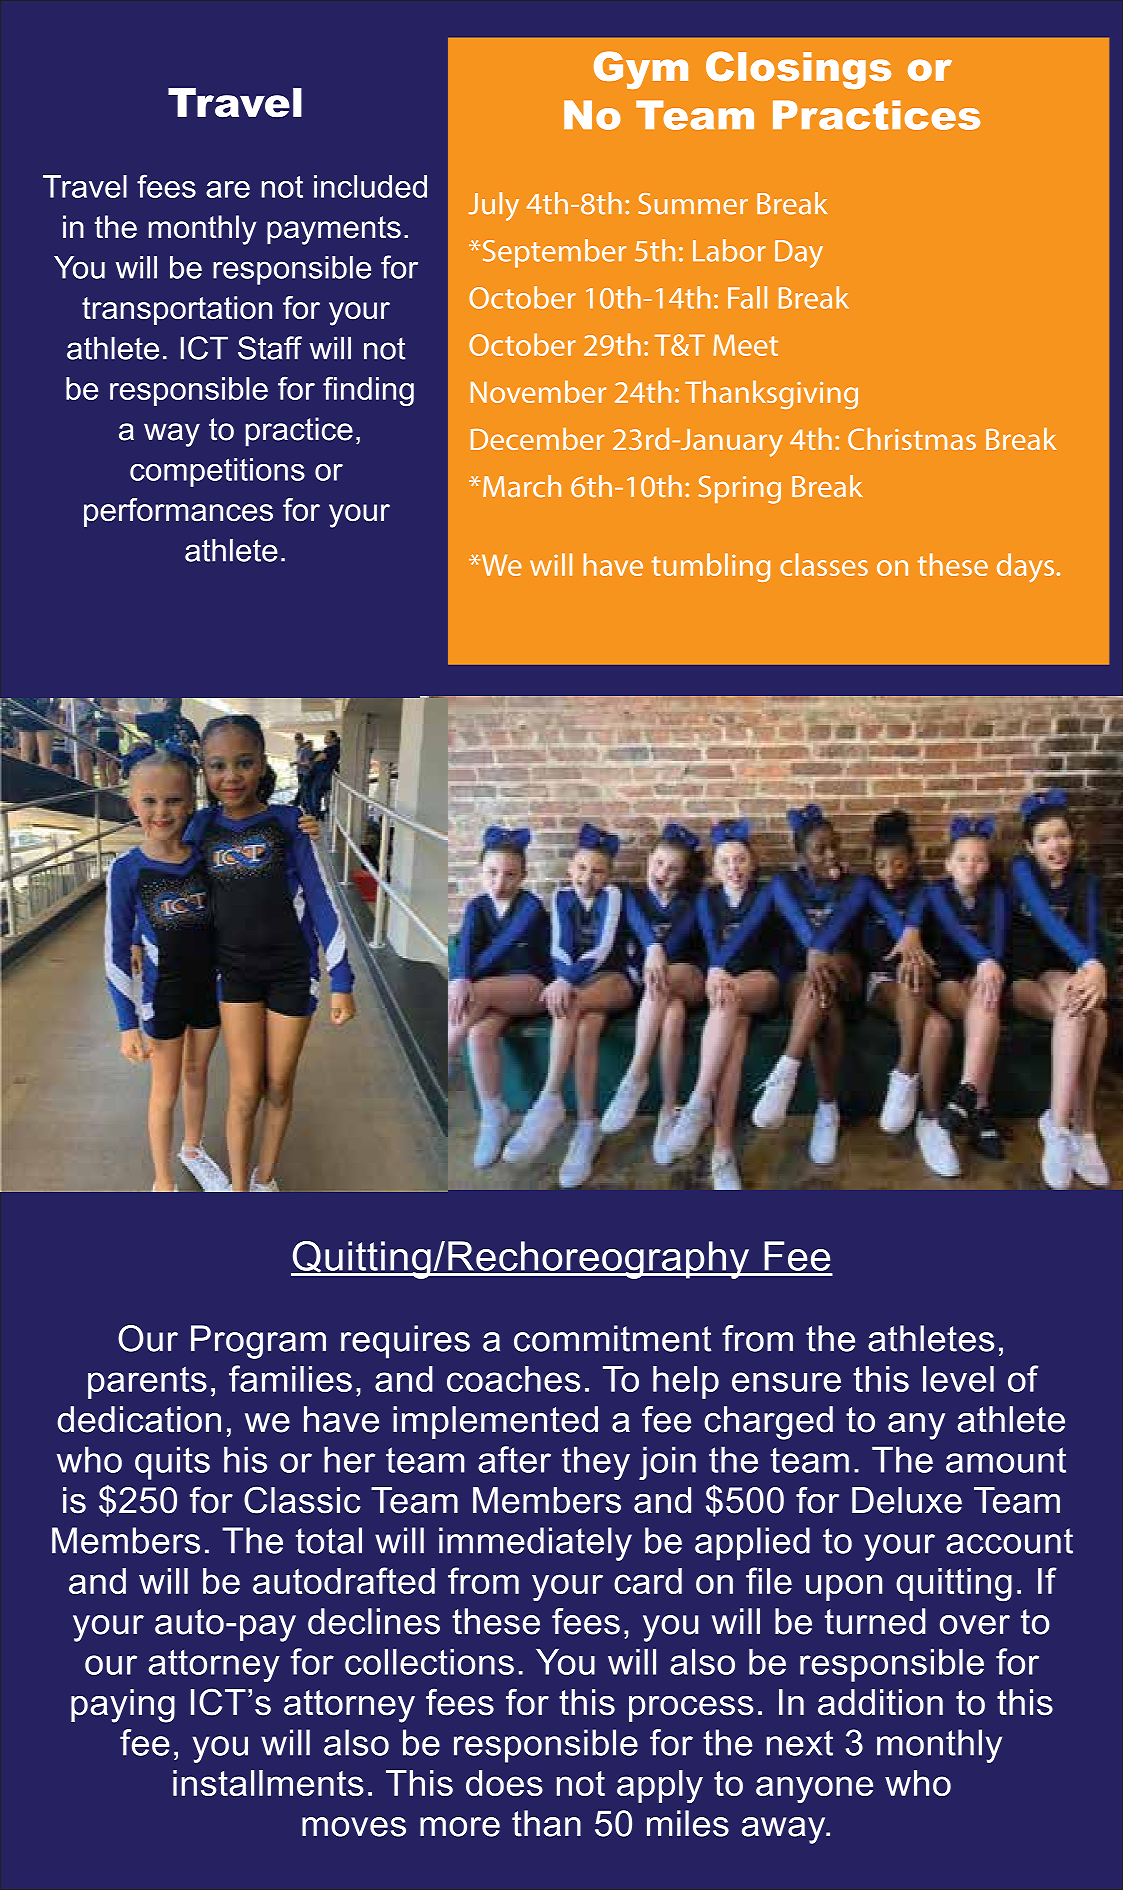 The image size is (1123, 1890). What do you see at coordinates (334, 230) in the document?
I see `payments` at bounding box center [334, 230].
